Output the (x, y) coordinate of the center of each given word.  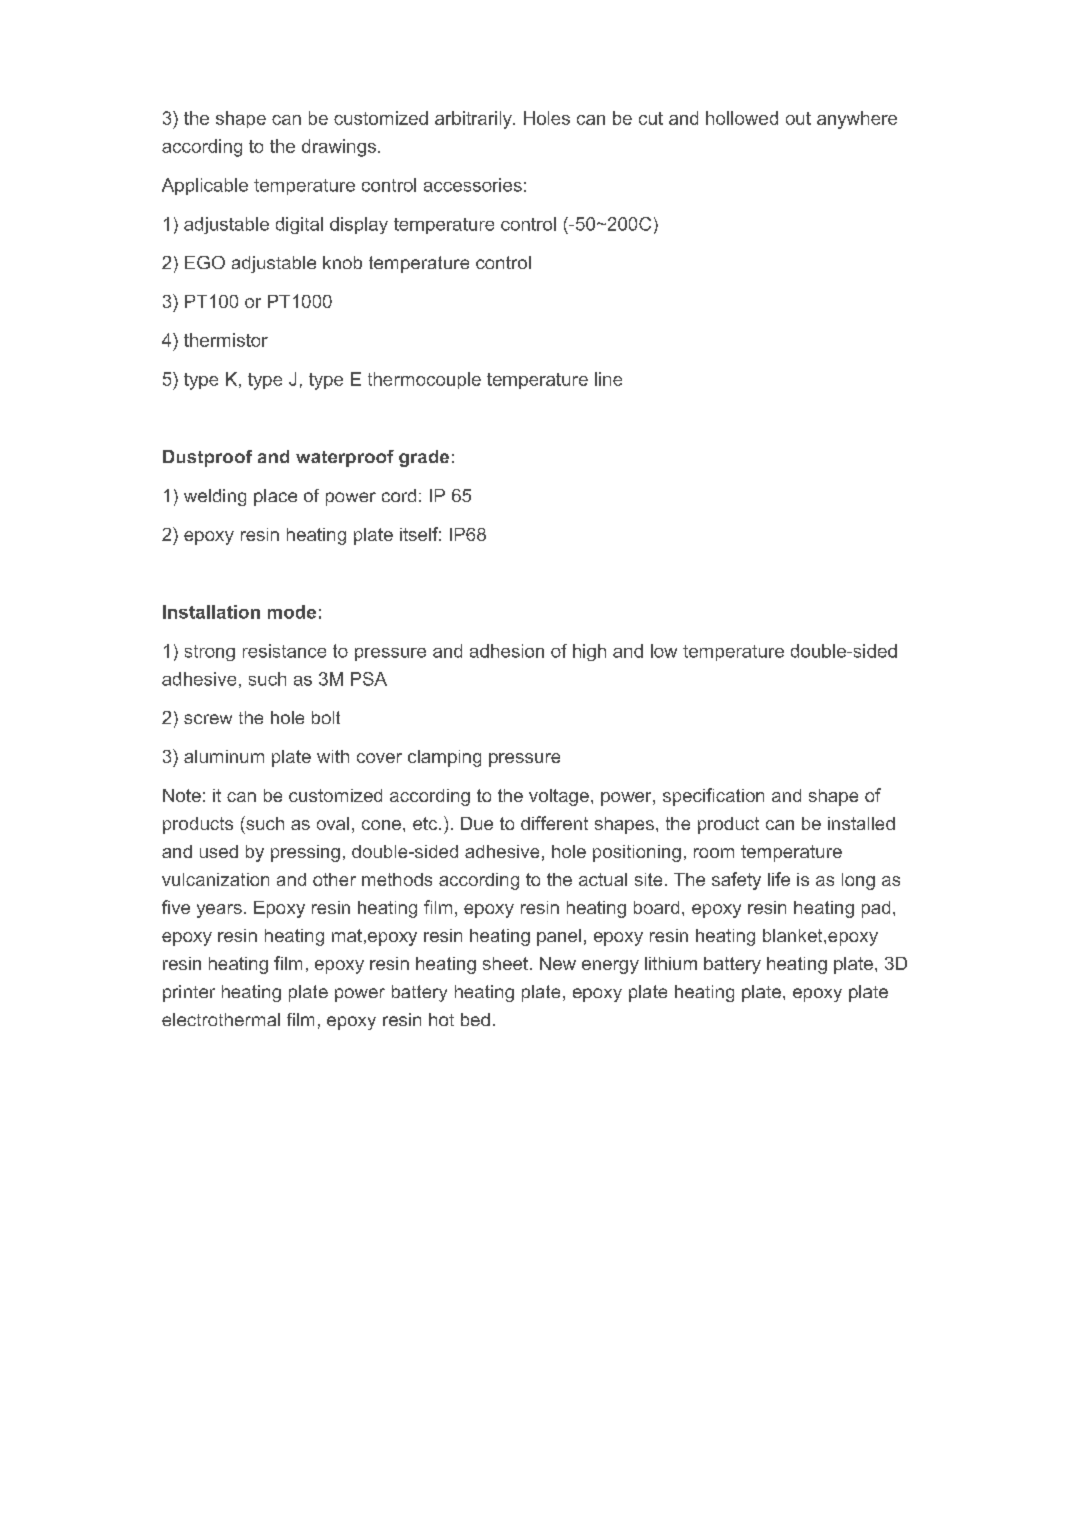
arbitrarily (474, 120)
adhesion (507, 651)
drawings (339, 148)
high (589, 652)
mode (292, 612)
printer (189, 993)
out (798, 118)
